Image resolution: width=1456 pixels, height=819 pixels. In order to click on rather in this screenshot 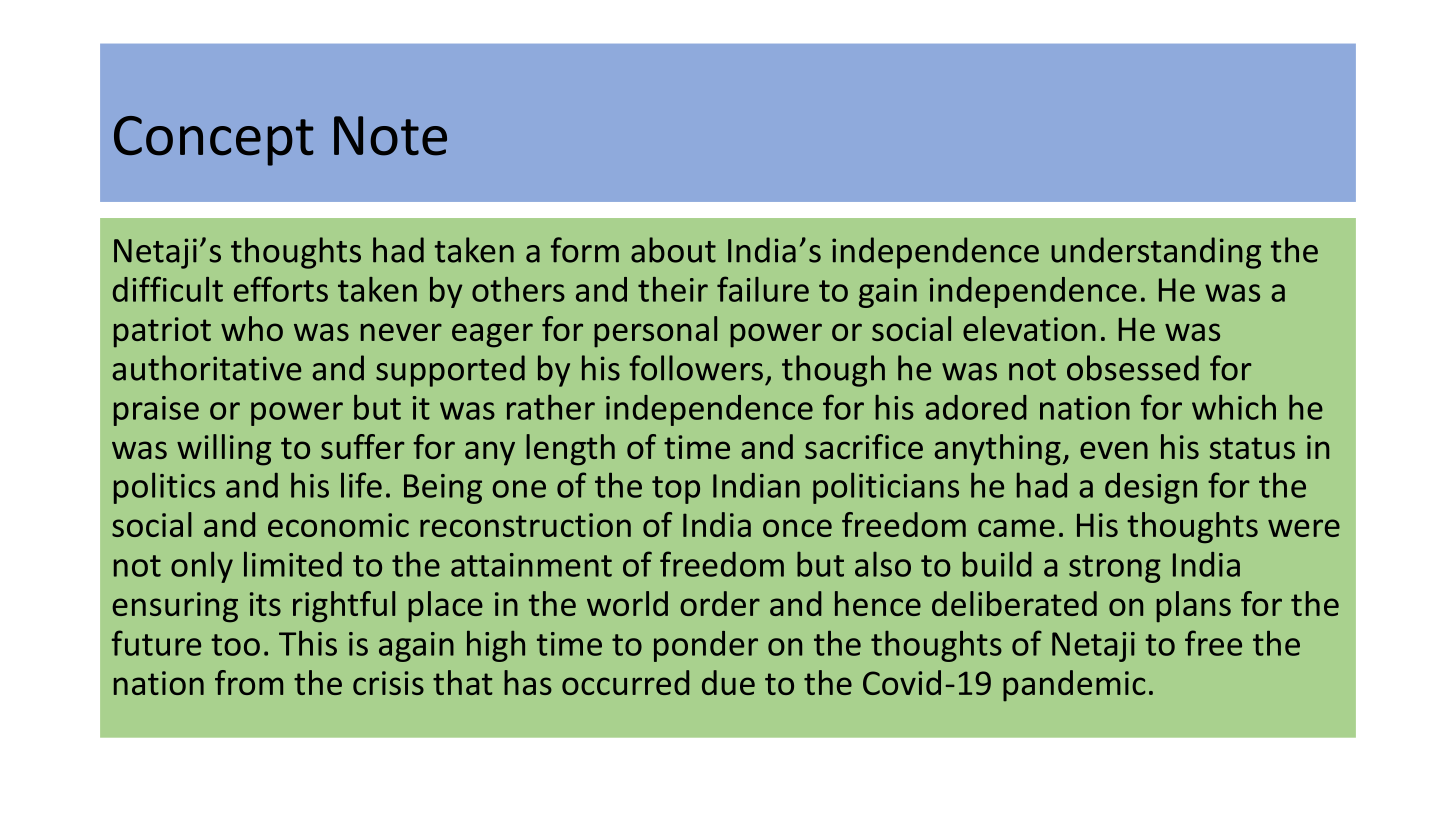, I will do `click(551, 407)`.
